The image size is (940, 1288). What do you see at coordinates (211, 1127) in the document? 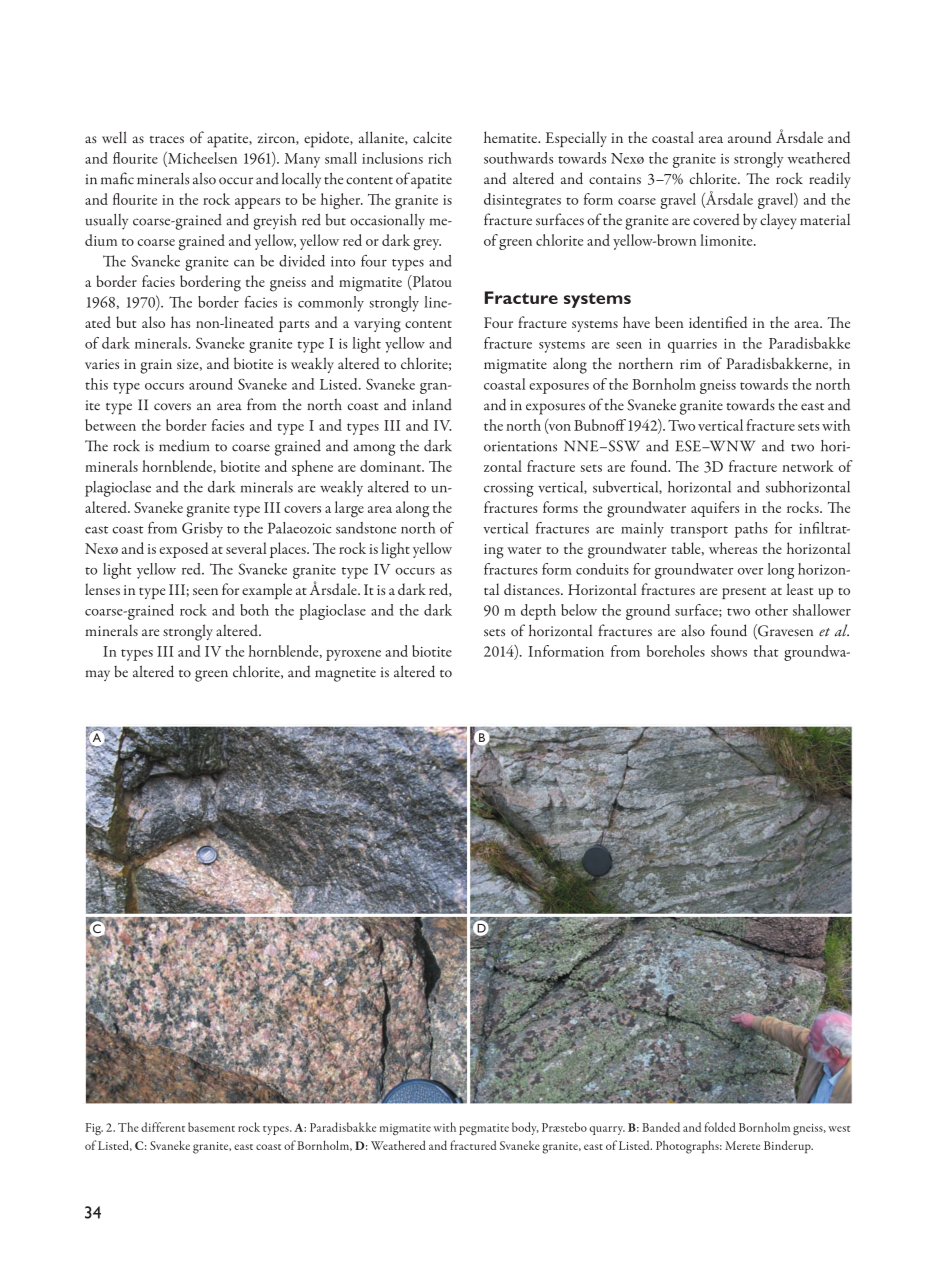
I see `basement` at bounding box center [211, 1127].
